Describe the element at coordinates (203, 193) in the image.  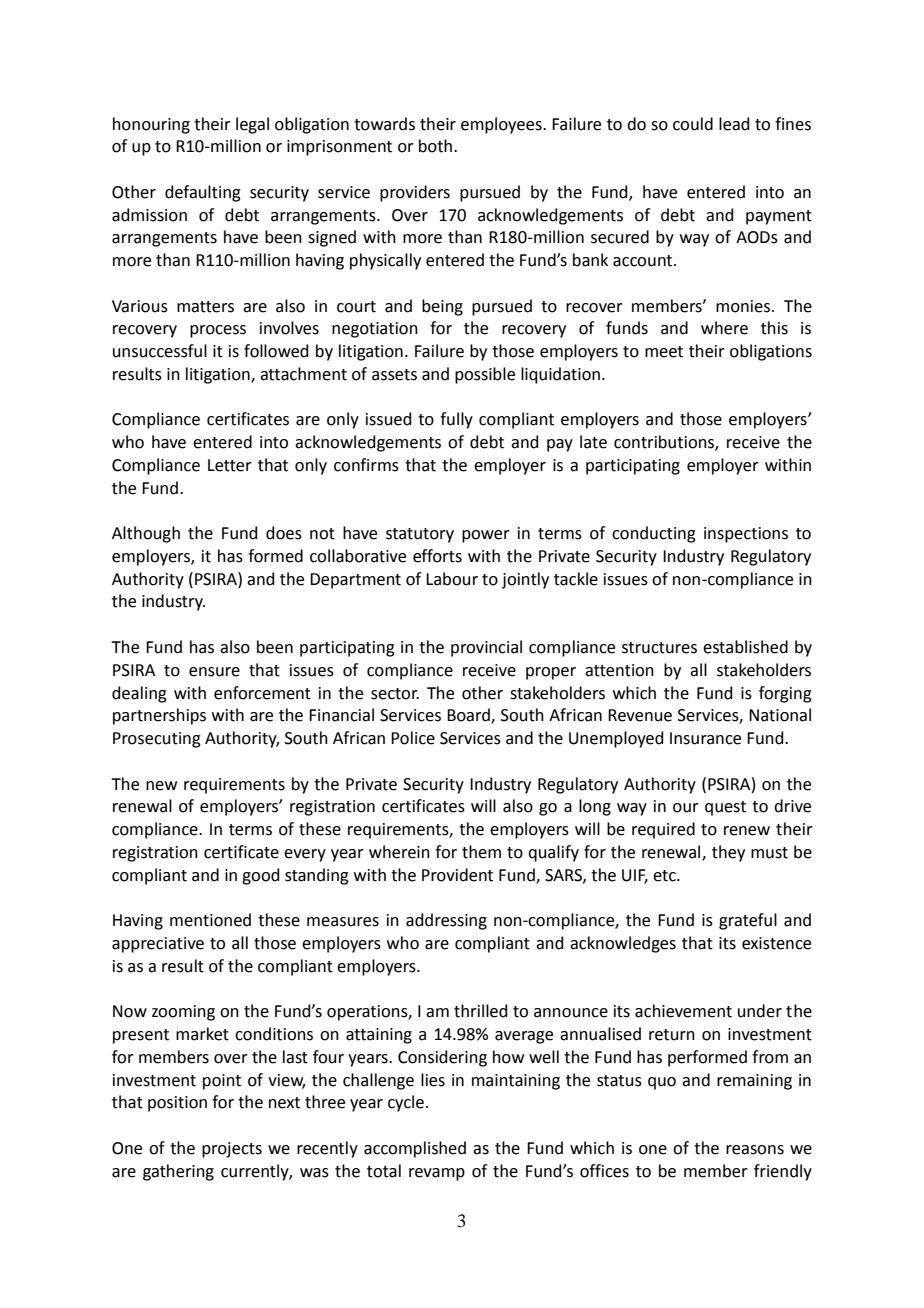
I see `defaulting` at that location.
